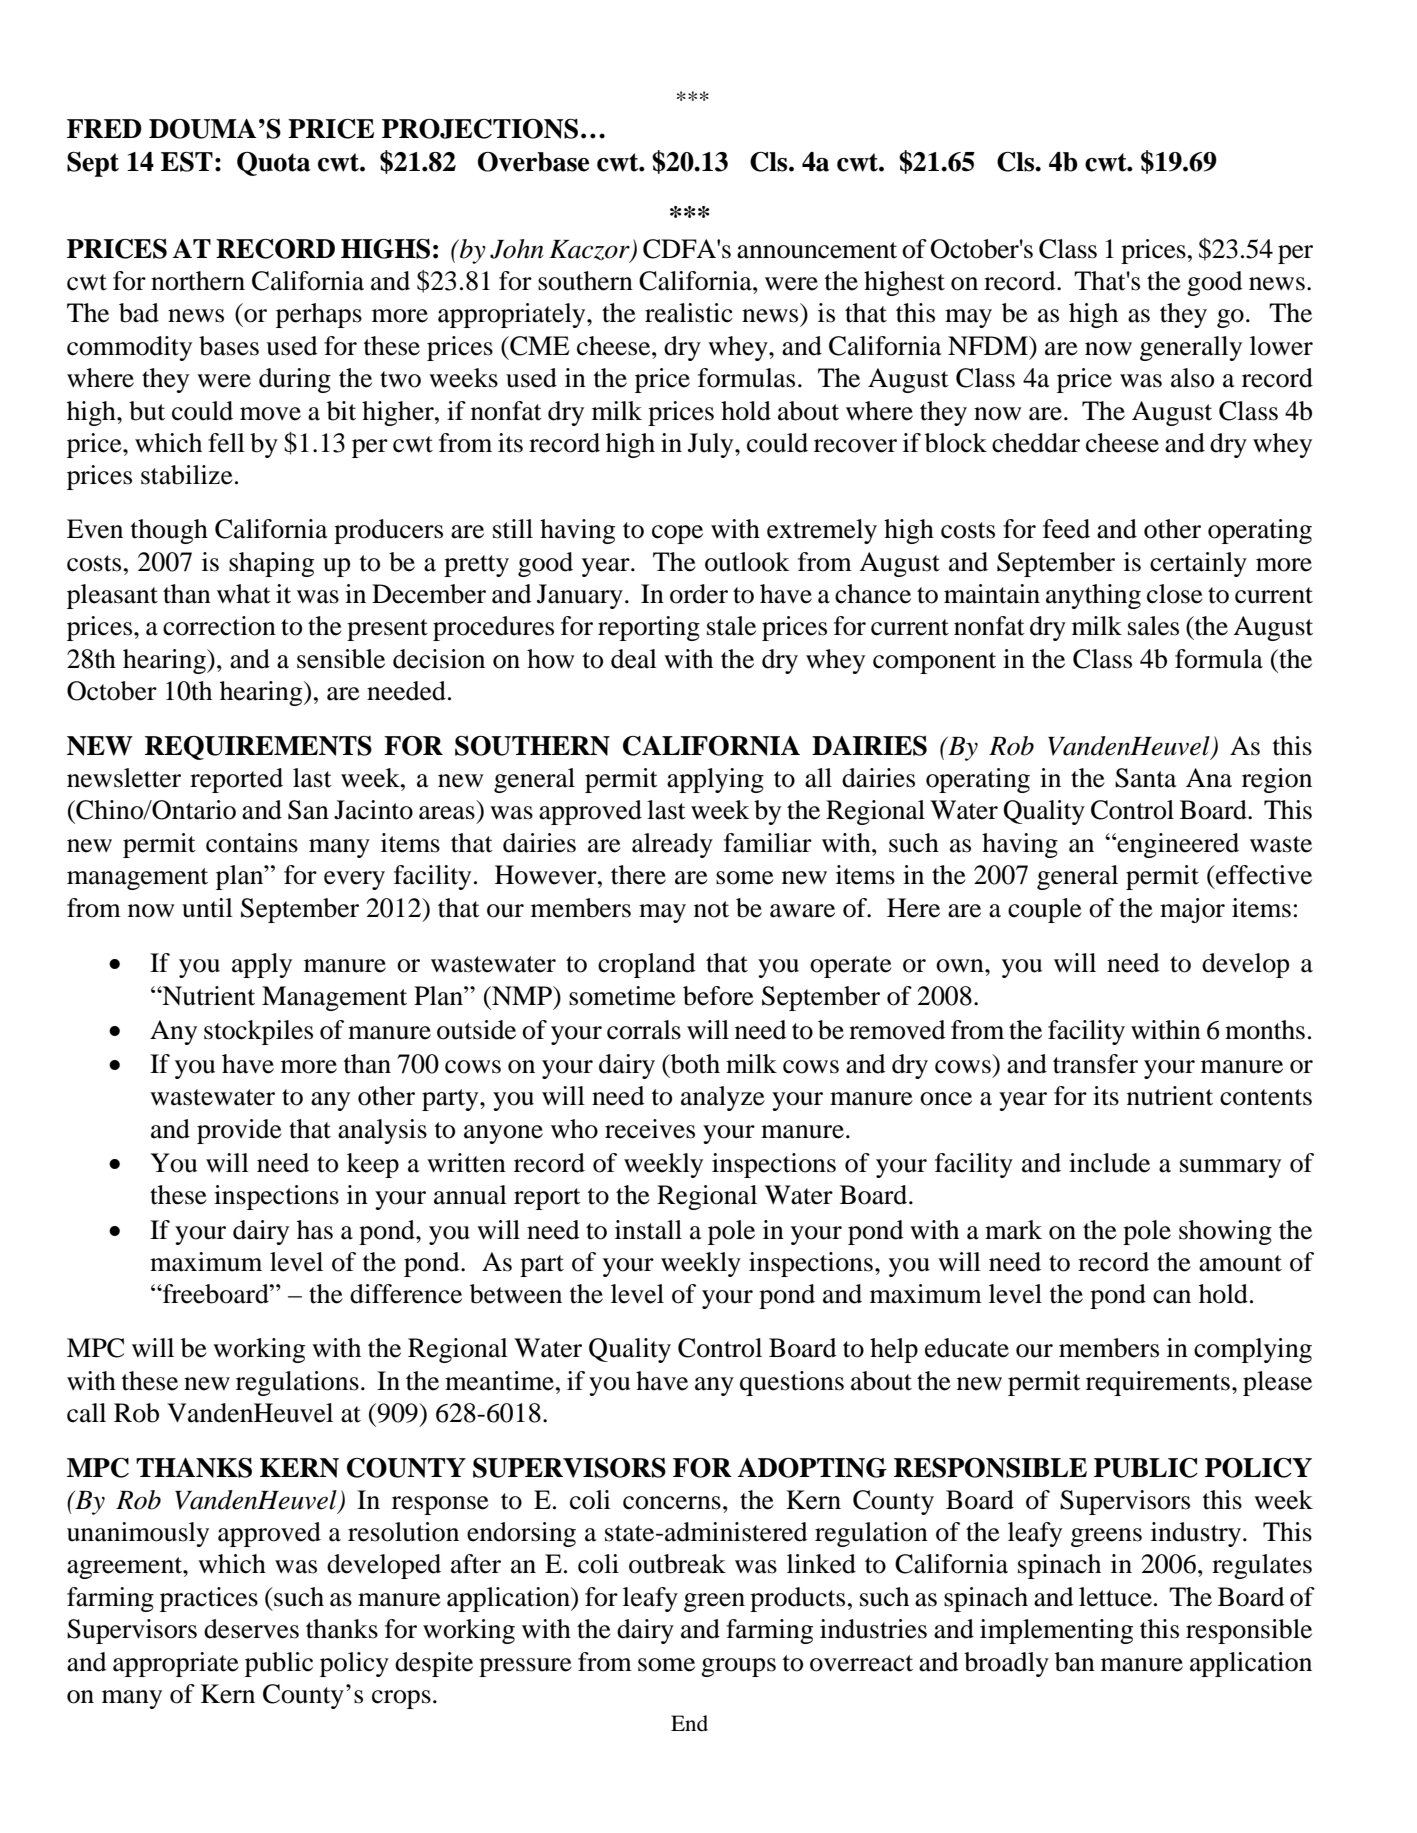 The width and height of the screenshot is (1417, 1833). I want to click on deserves, so click(251, 1629).
